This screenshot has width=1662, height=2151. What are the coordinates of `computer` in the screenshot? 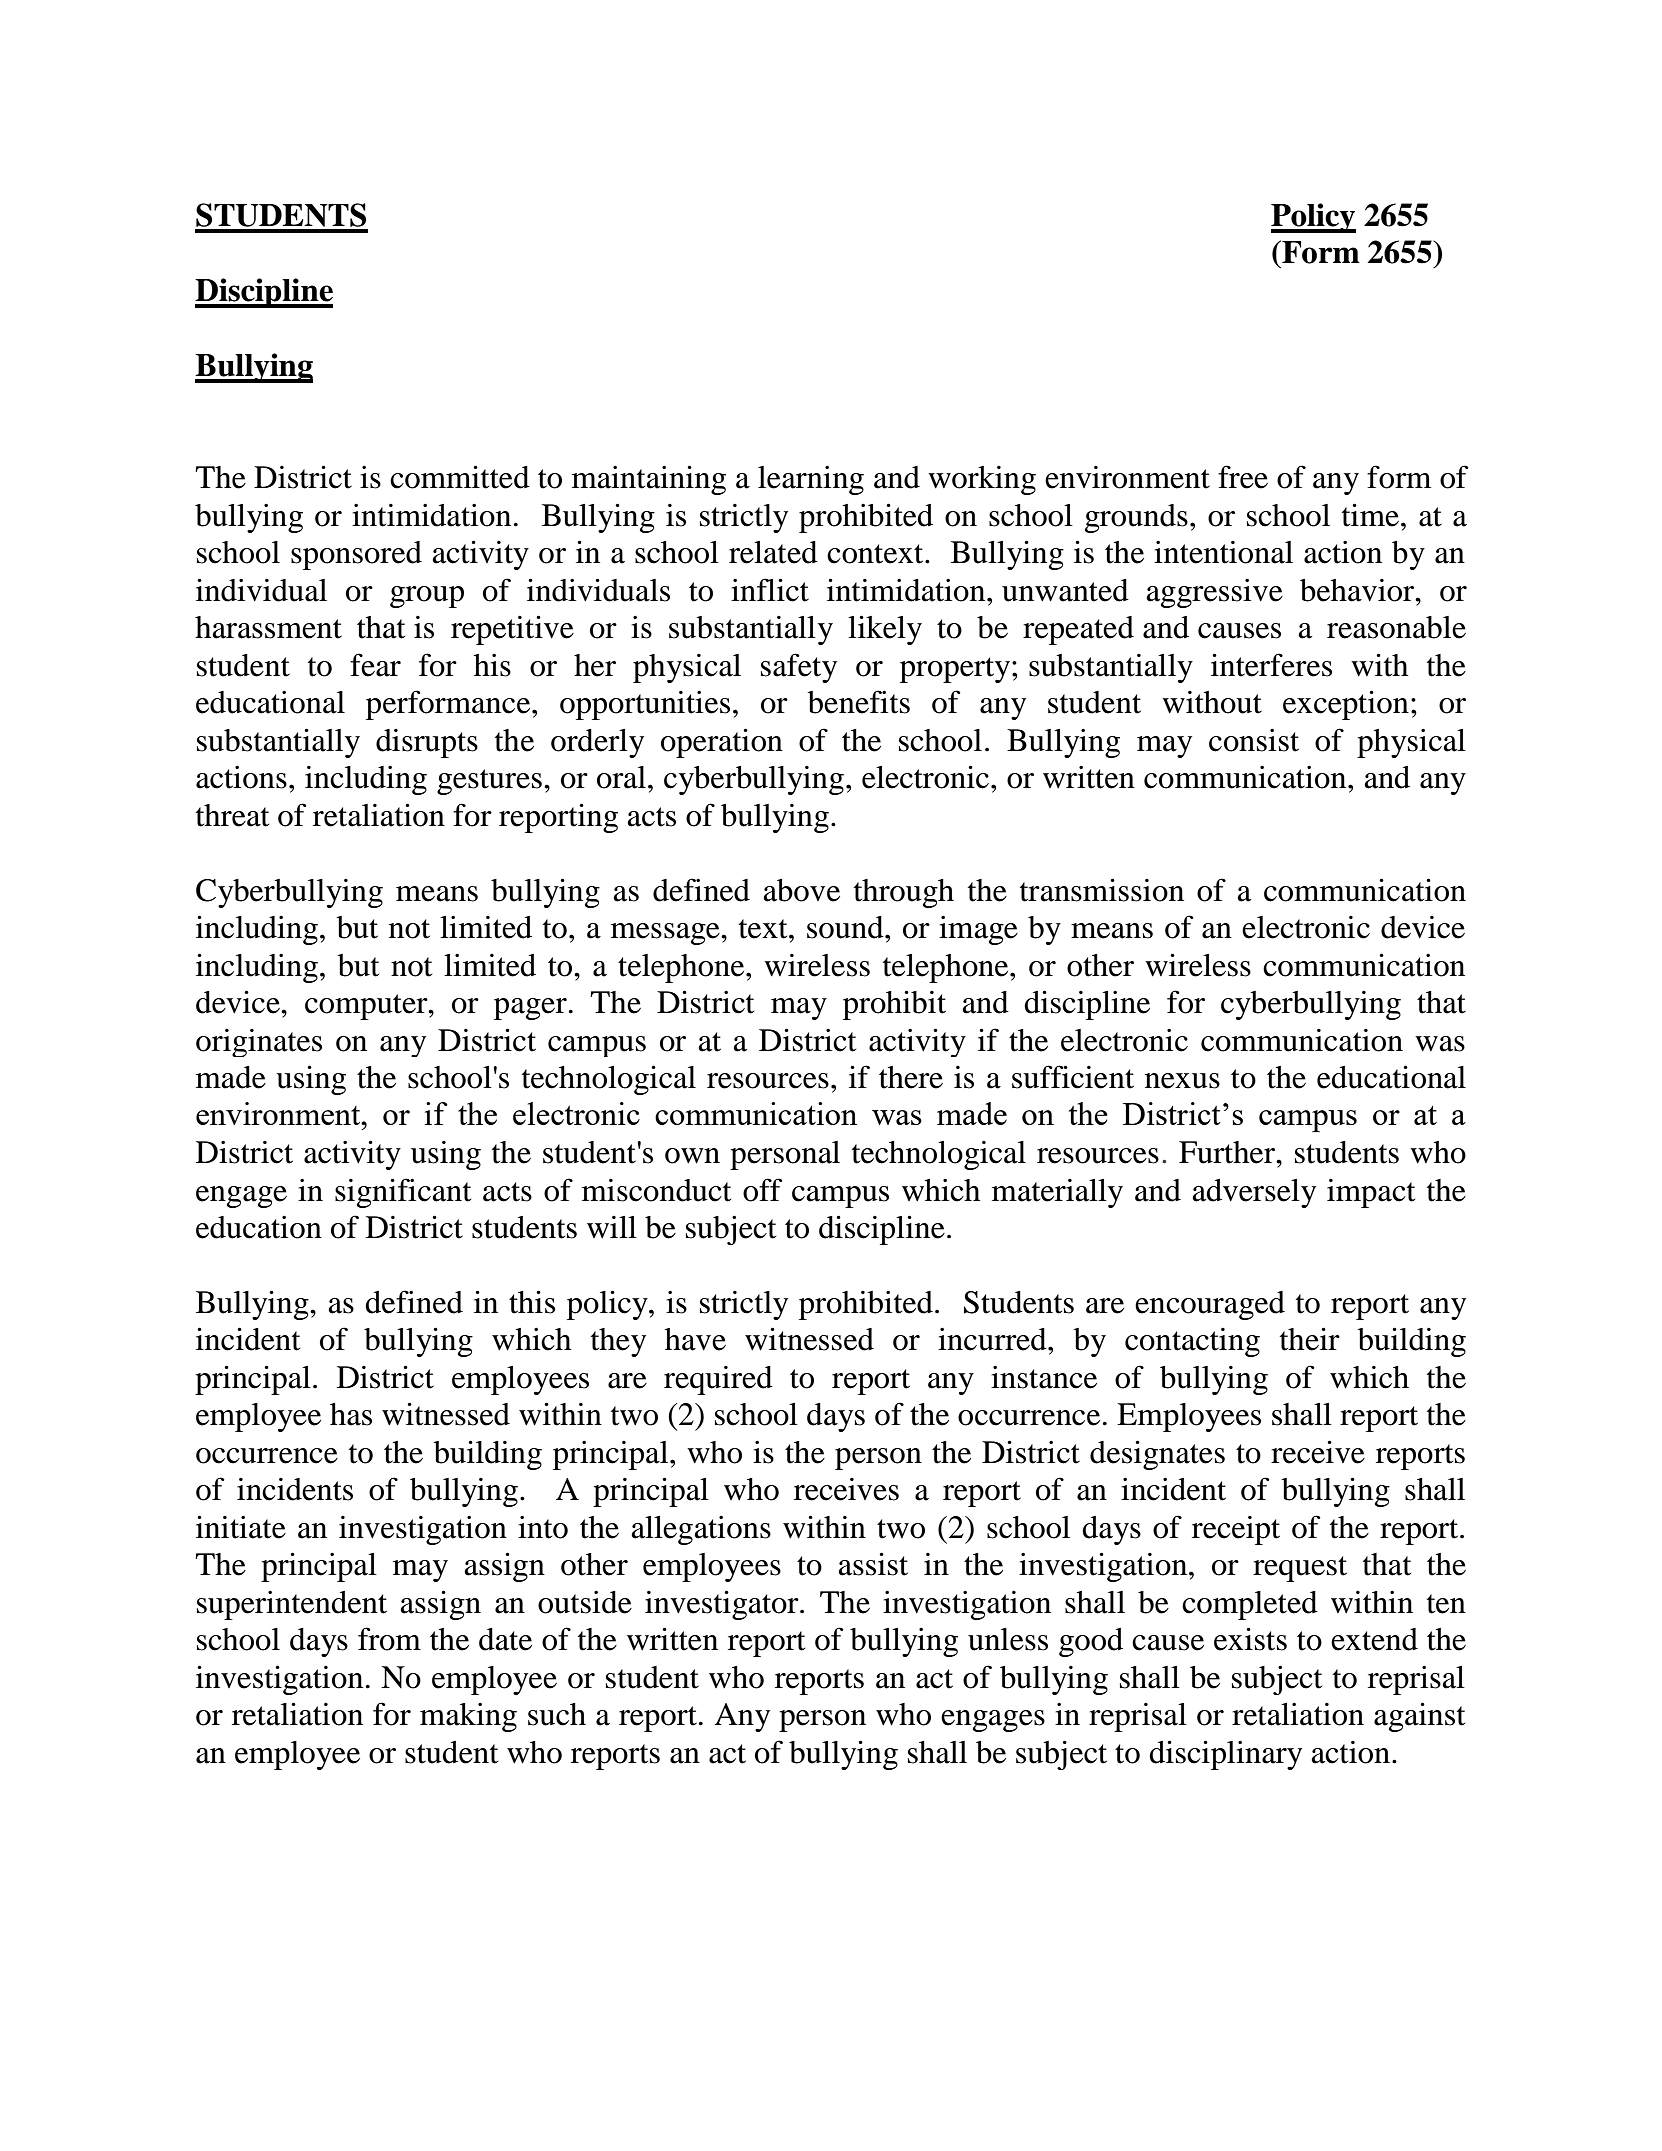 It's located at (367, 1007).
